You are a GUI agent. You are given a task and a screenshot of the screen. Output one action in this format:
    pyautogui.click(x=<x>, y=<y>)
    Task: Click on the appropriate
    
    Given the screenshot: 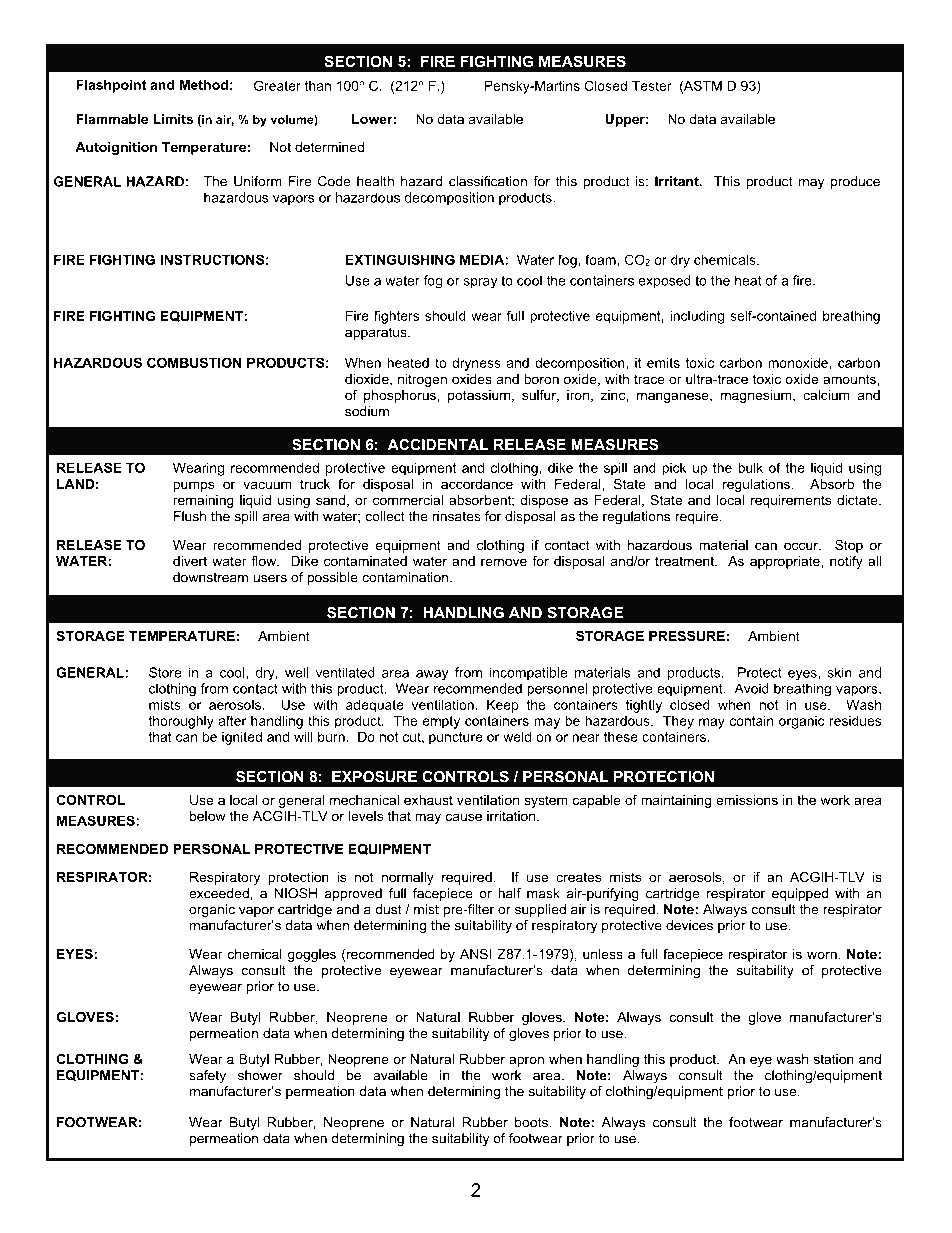 What is the action you would take?
    pyautogui.click(x=786, y=562)
